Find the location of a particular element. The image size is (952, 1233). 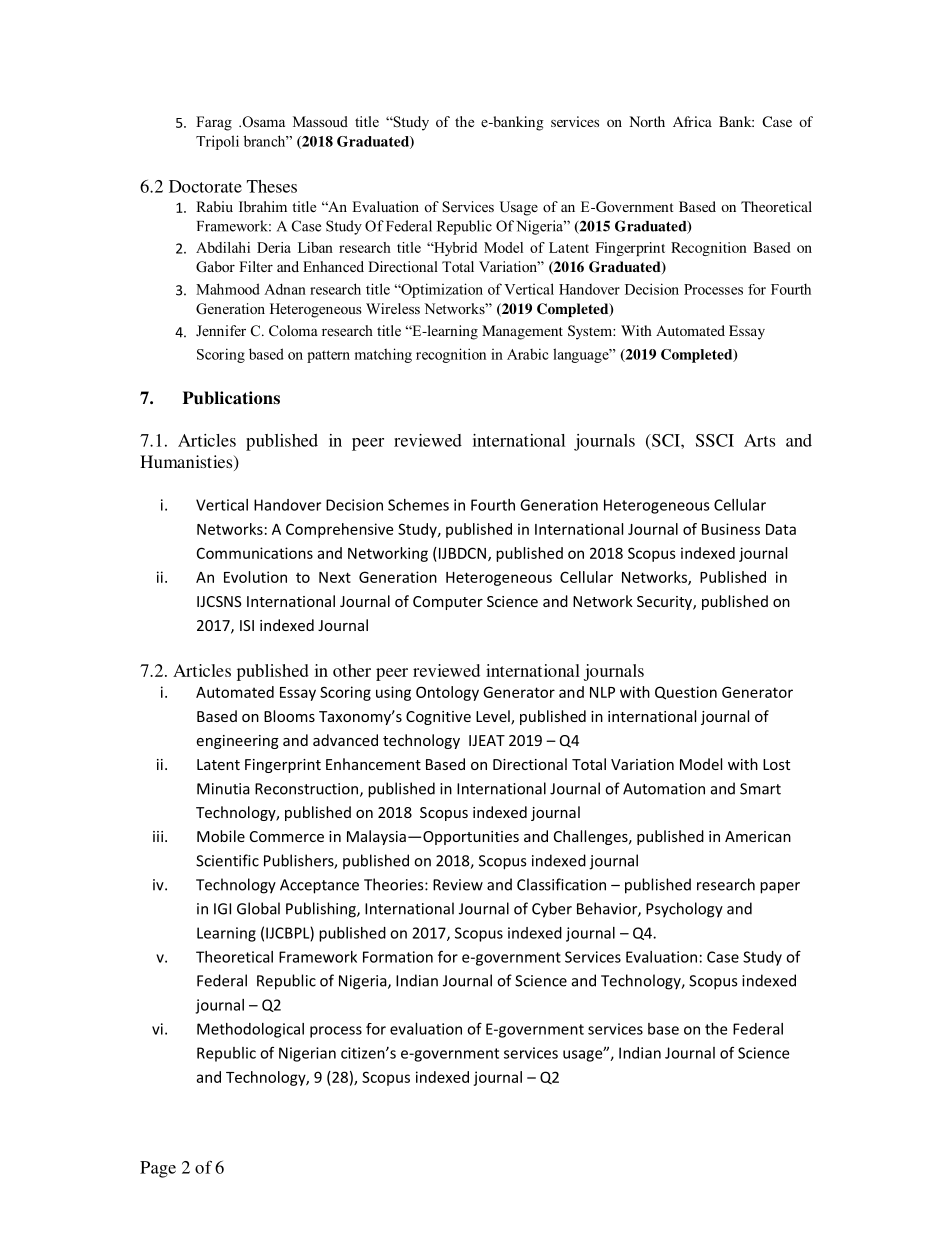

Africa is located at coordinates (692, 121).
